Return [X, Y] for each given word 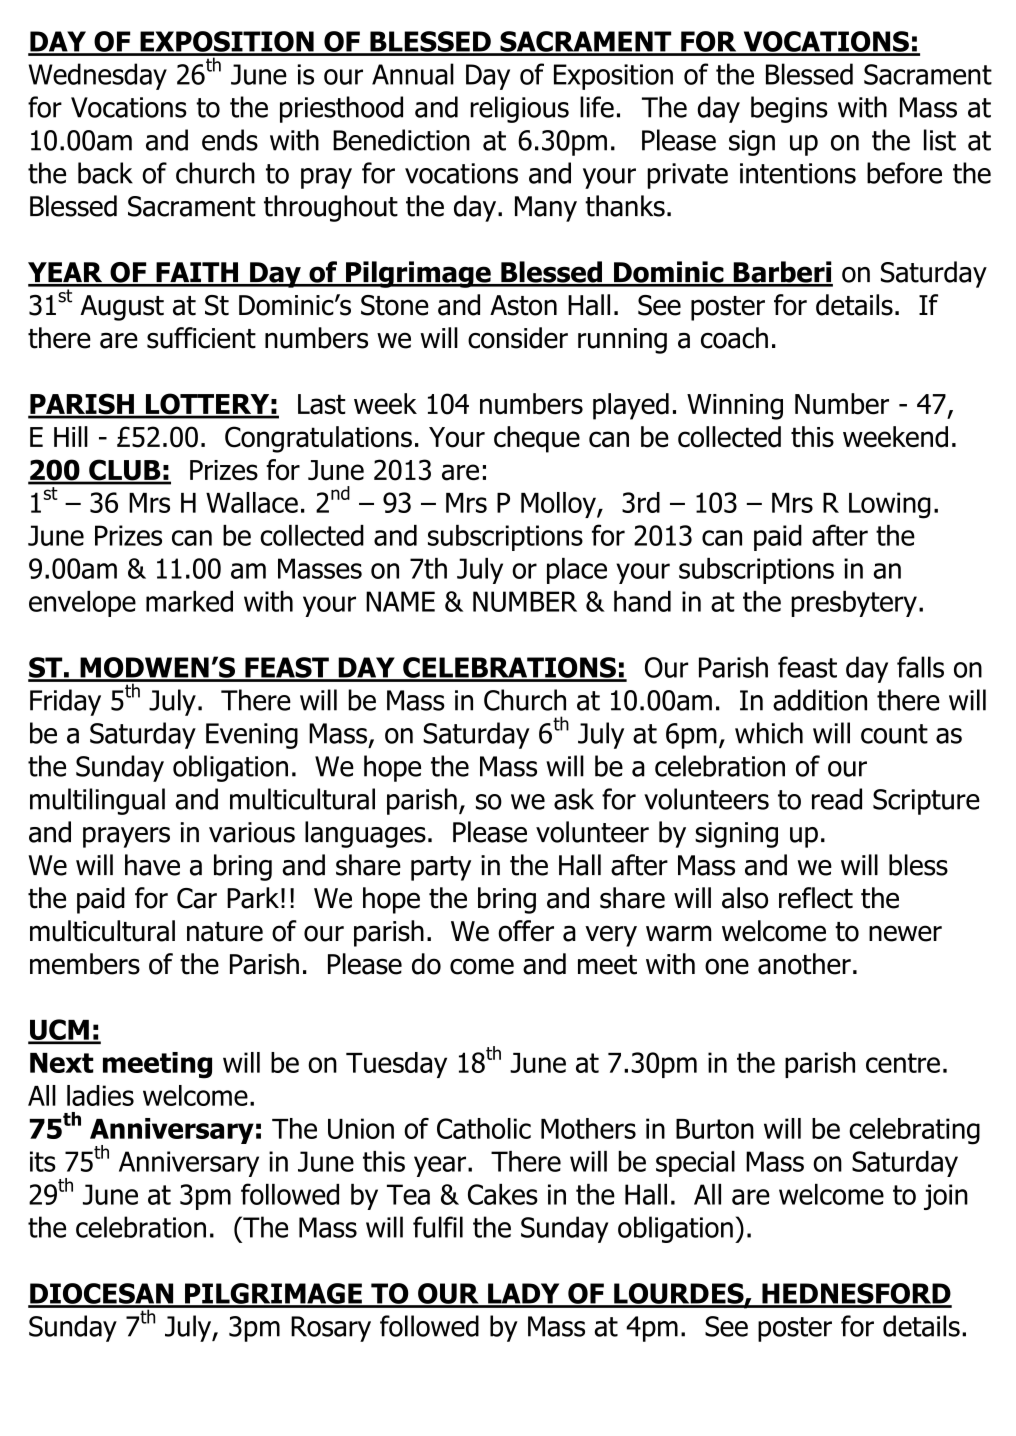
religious [519, 109]
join [946, 1197]
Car [197, 898]
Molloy [559, 505]
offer [526, 931]
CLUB [125, 471]
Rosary [331, 1329]
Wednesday [98, 76]
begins [789, 109]
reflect [816, 898]
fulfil [438, 1227]
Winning [735, 407]
